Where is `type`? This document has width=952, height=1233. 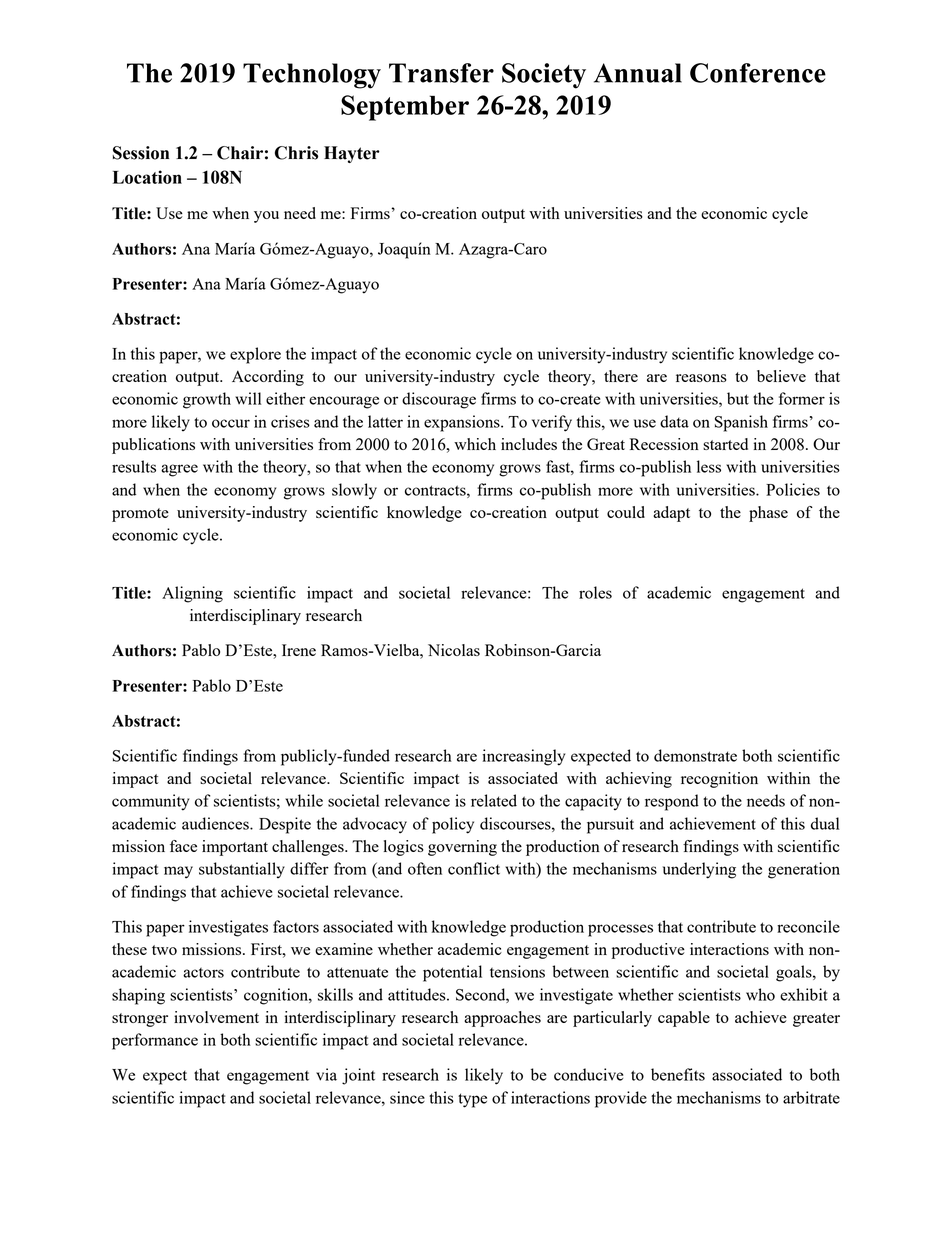
type is located at coordinates (472, 1100).
